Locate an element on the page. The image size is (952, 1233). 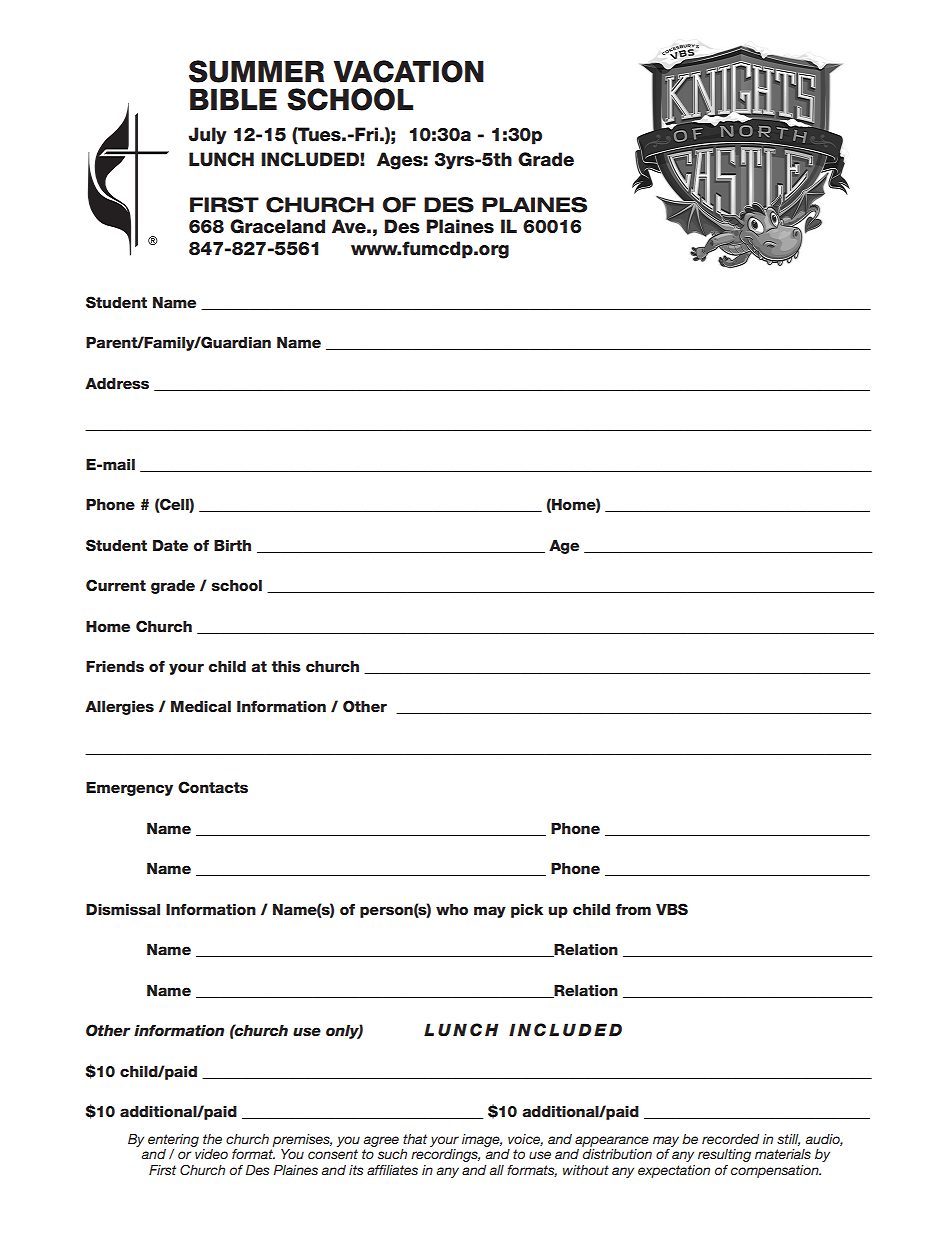
entering is located at coordinates (173, 1140).
